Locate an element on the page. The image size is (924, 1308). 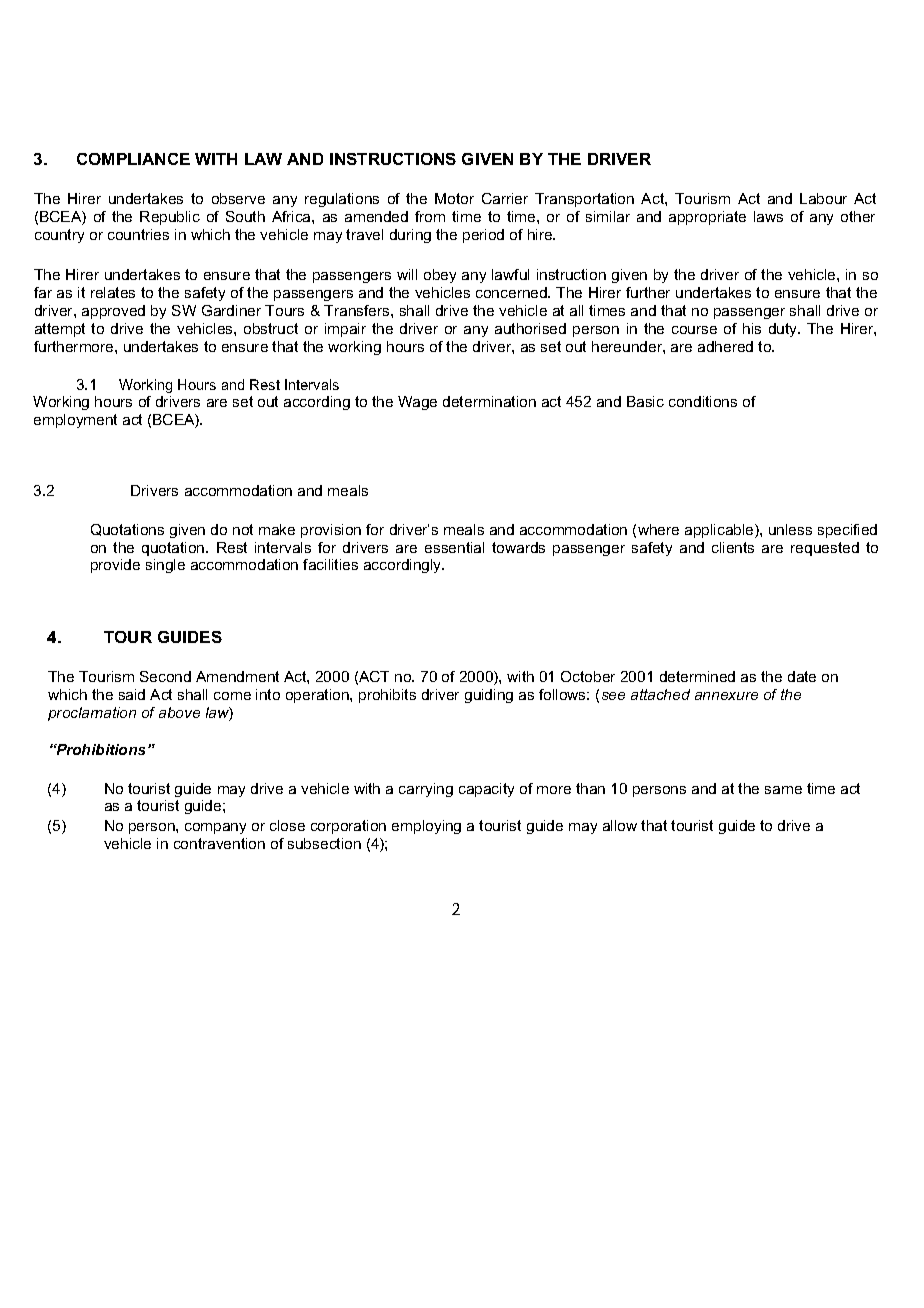
Labour is located at coordinates (823, 198).
